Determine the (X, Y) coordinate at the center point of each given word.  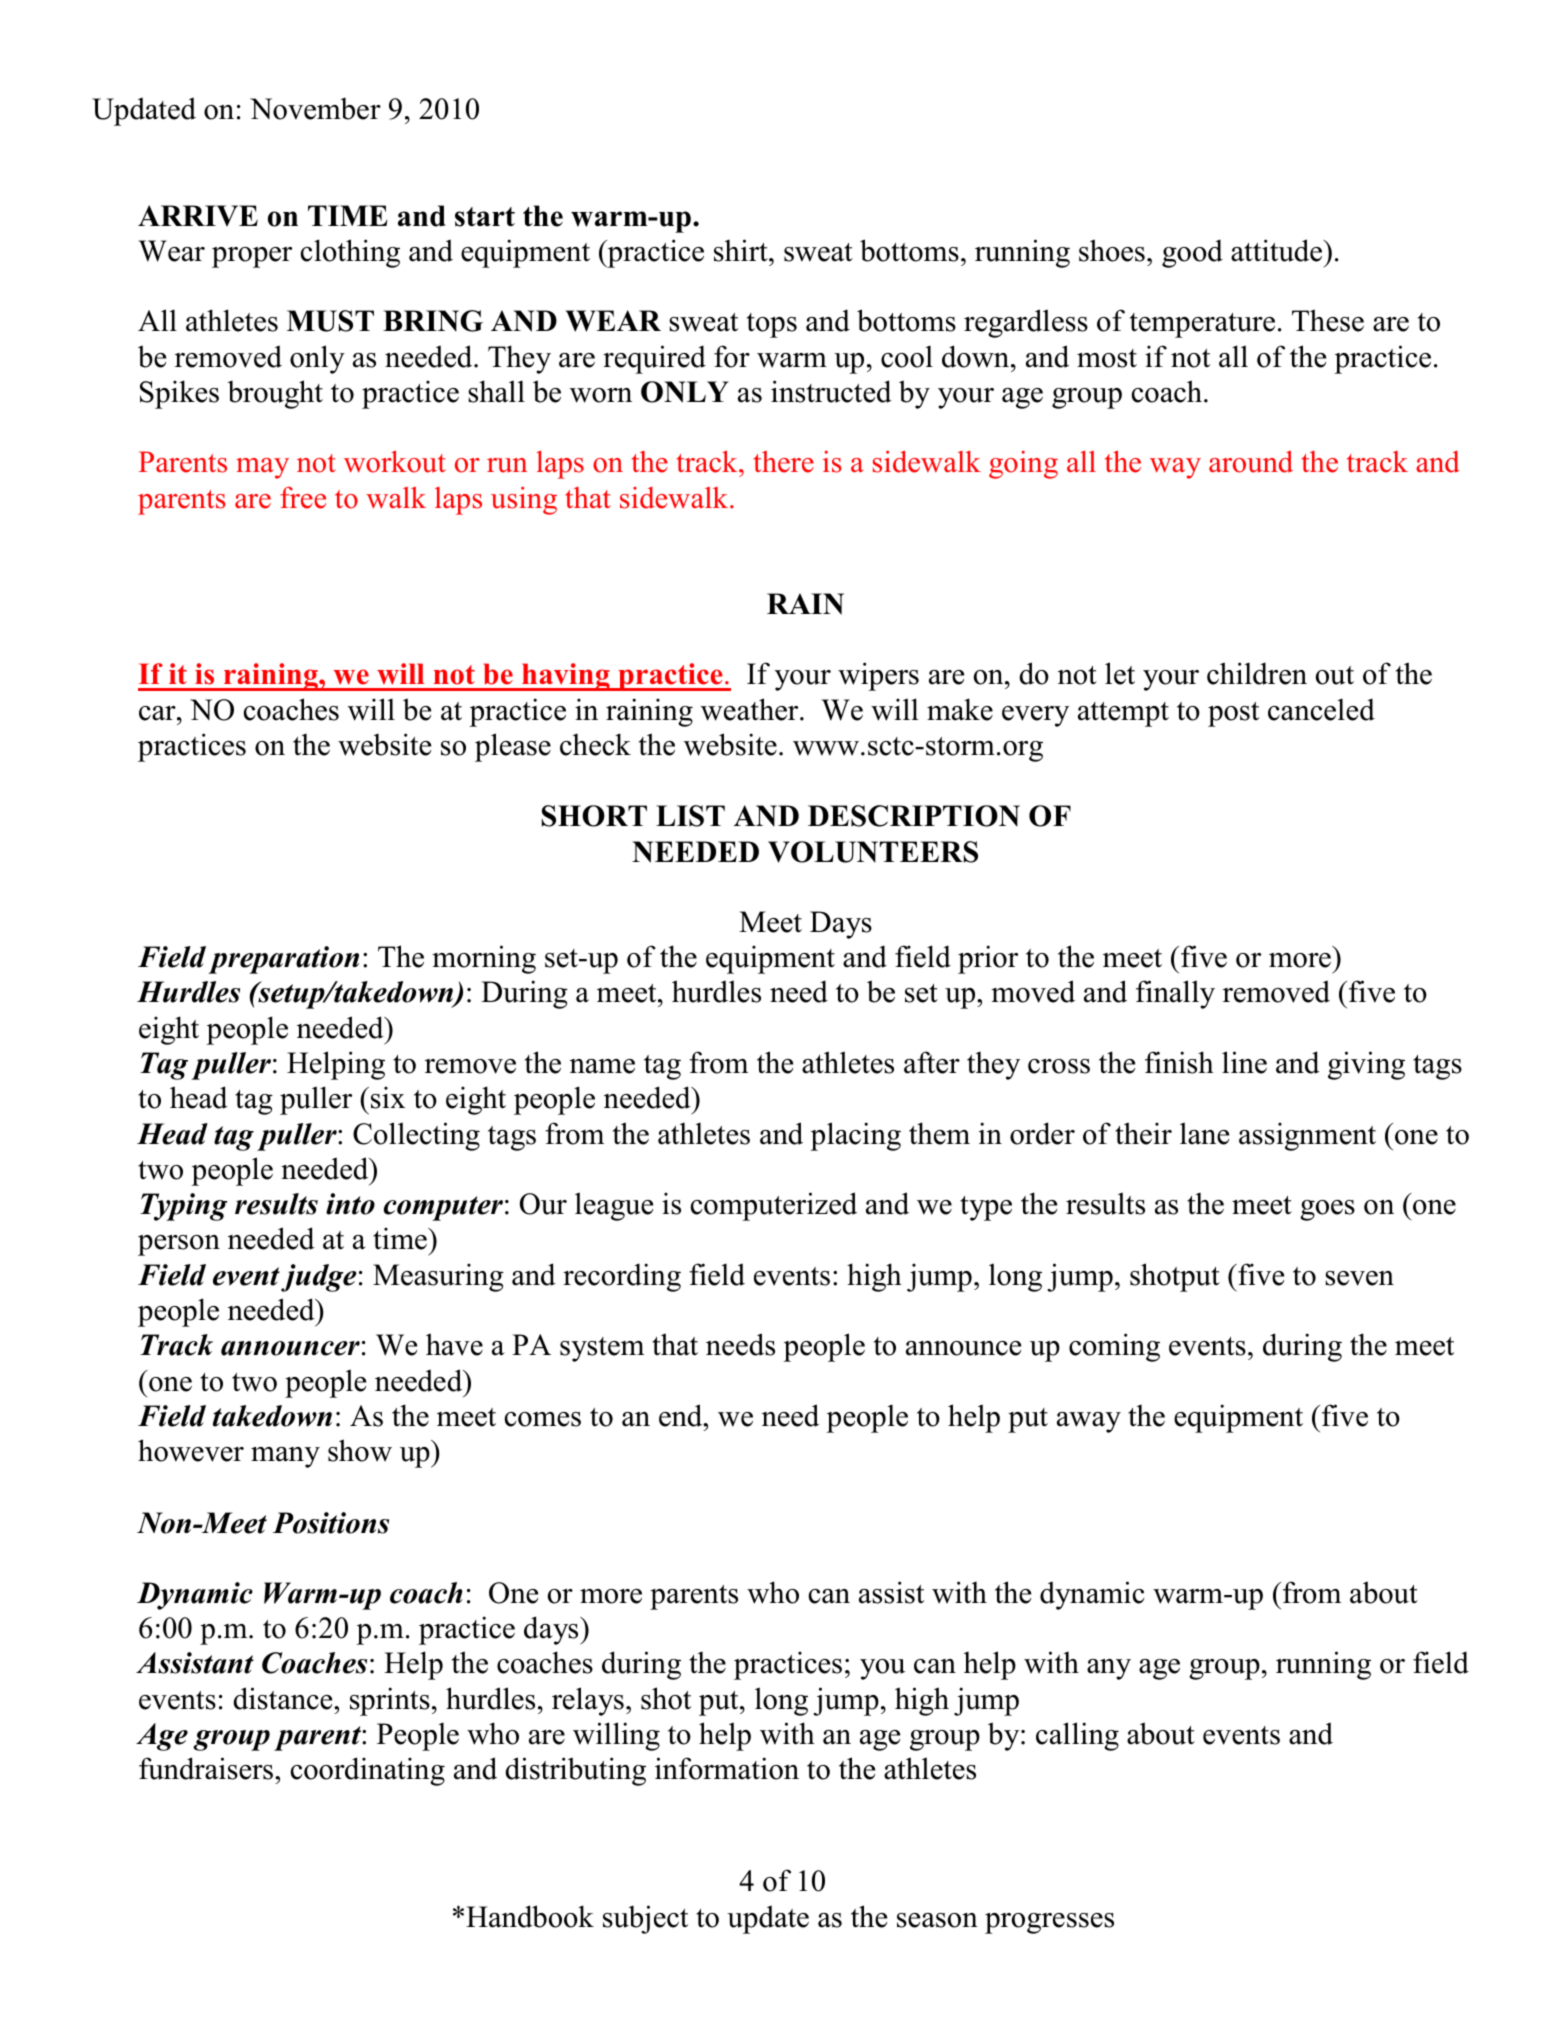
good (1192, 253)
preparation (283, 960)
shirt (742, 250)
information (727, 1768)
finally (1175, 994)
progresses (1049, 1923)
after (932, 1062)
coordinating (368, 1771)
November (315, 108)
